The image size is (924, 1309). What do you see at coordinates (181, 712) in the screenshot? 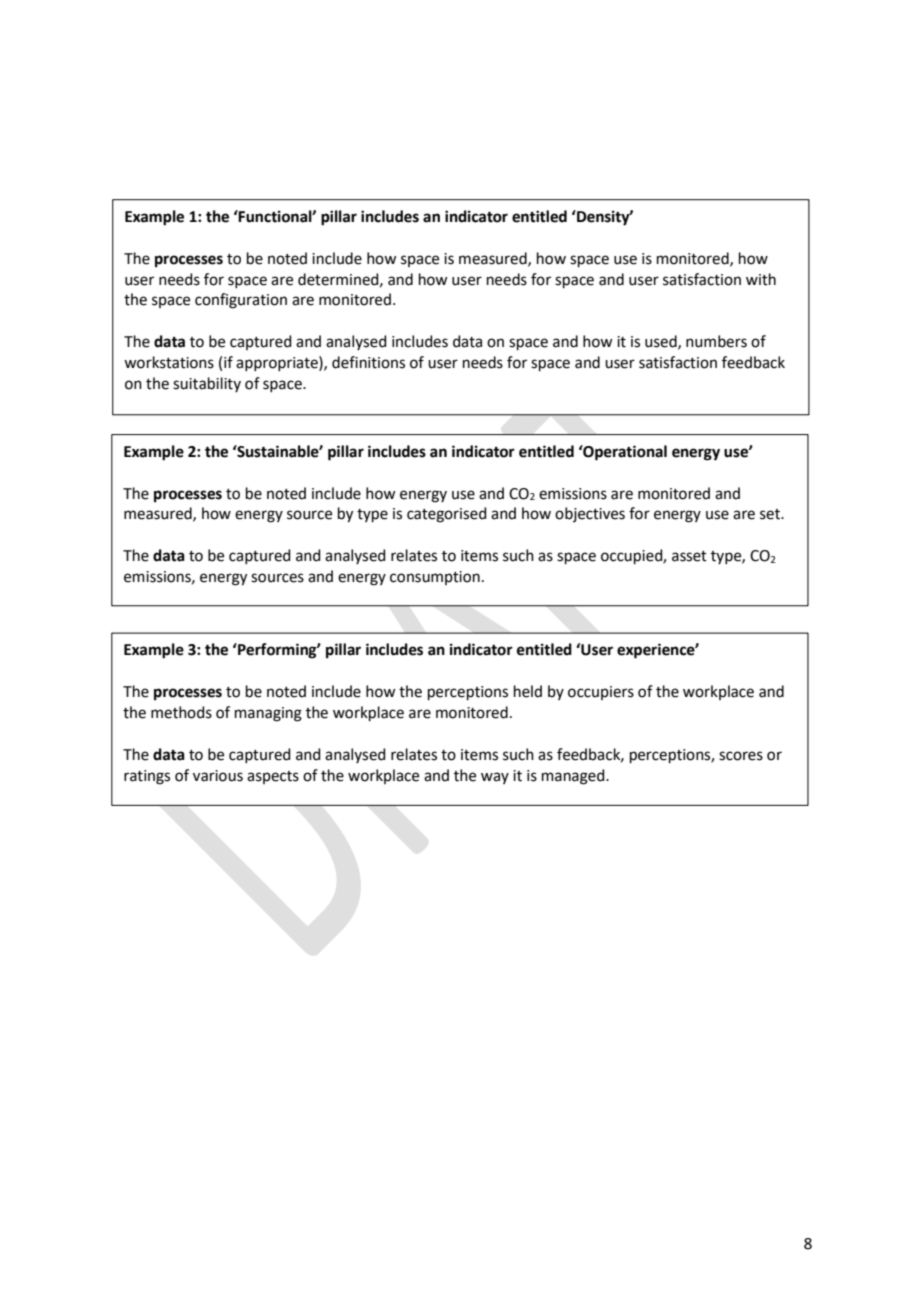
I see `methods` at bounding box center [181, 712].
